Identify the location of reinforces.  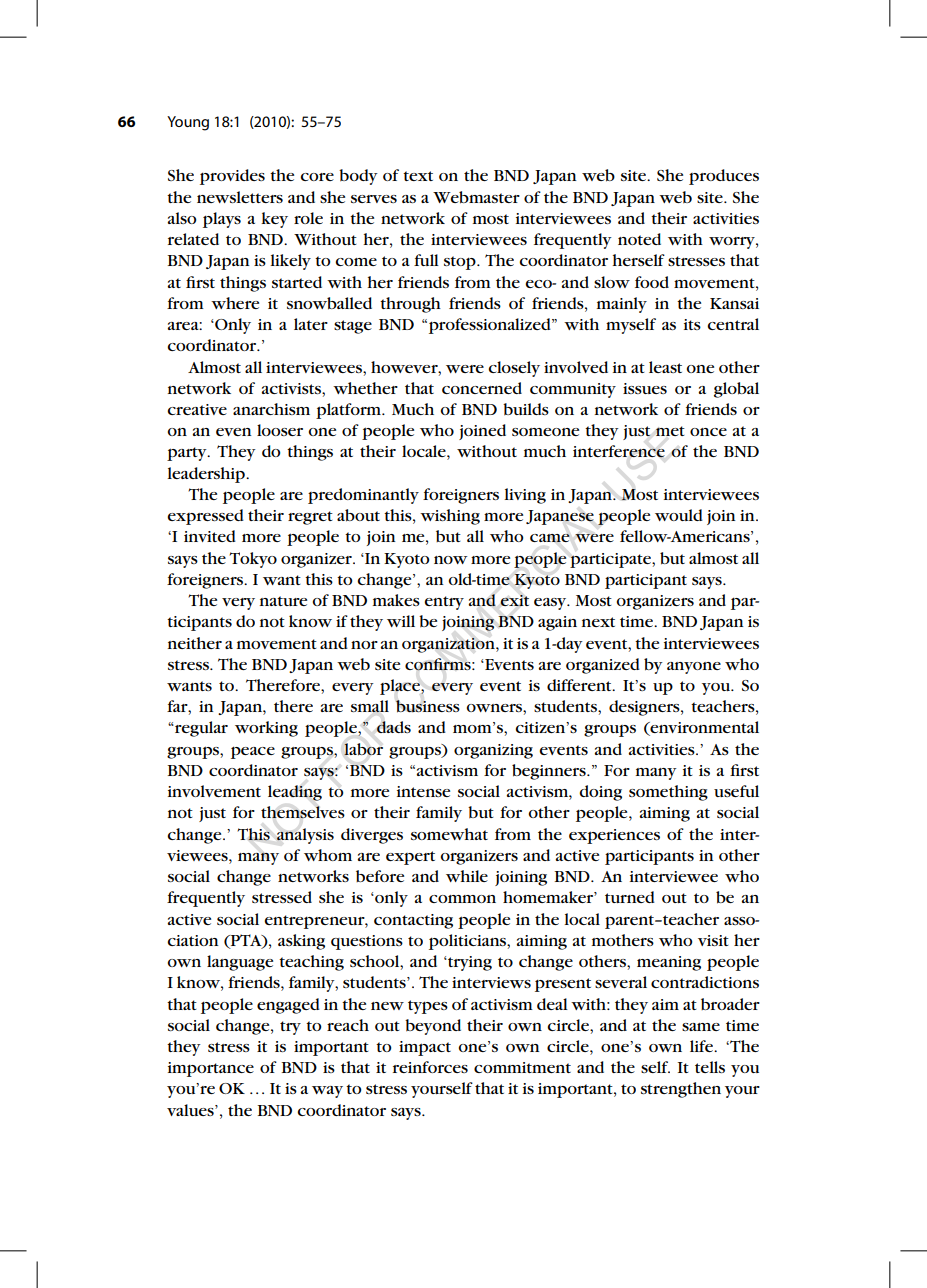
(430, 1067).
